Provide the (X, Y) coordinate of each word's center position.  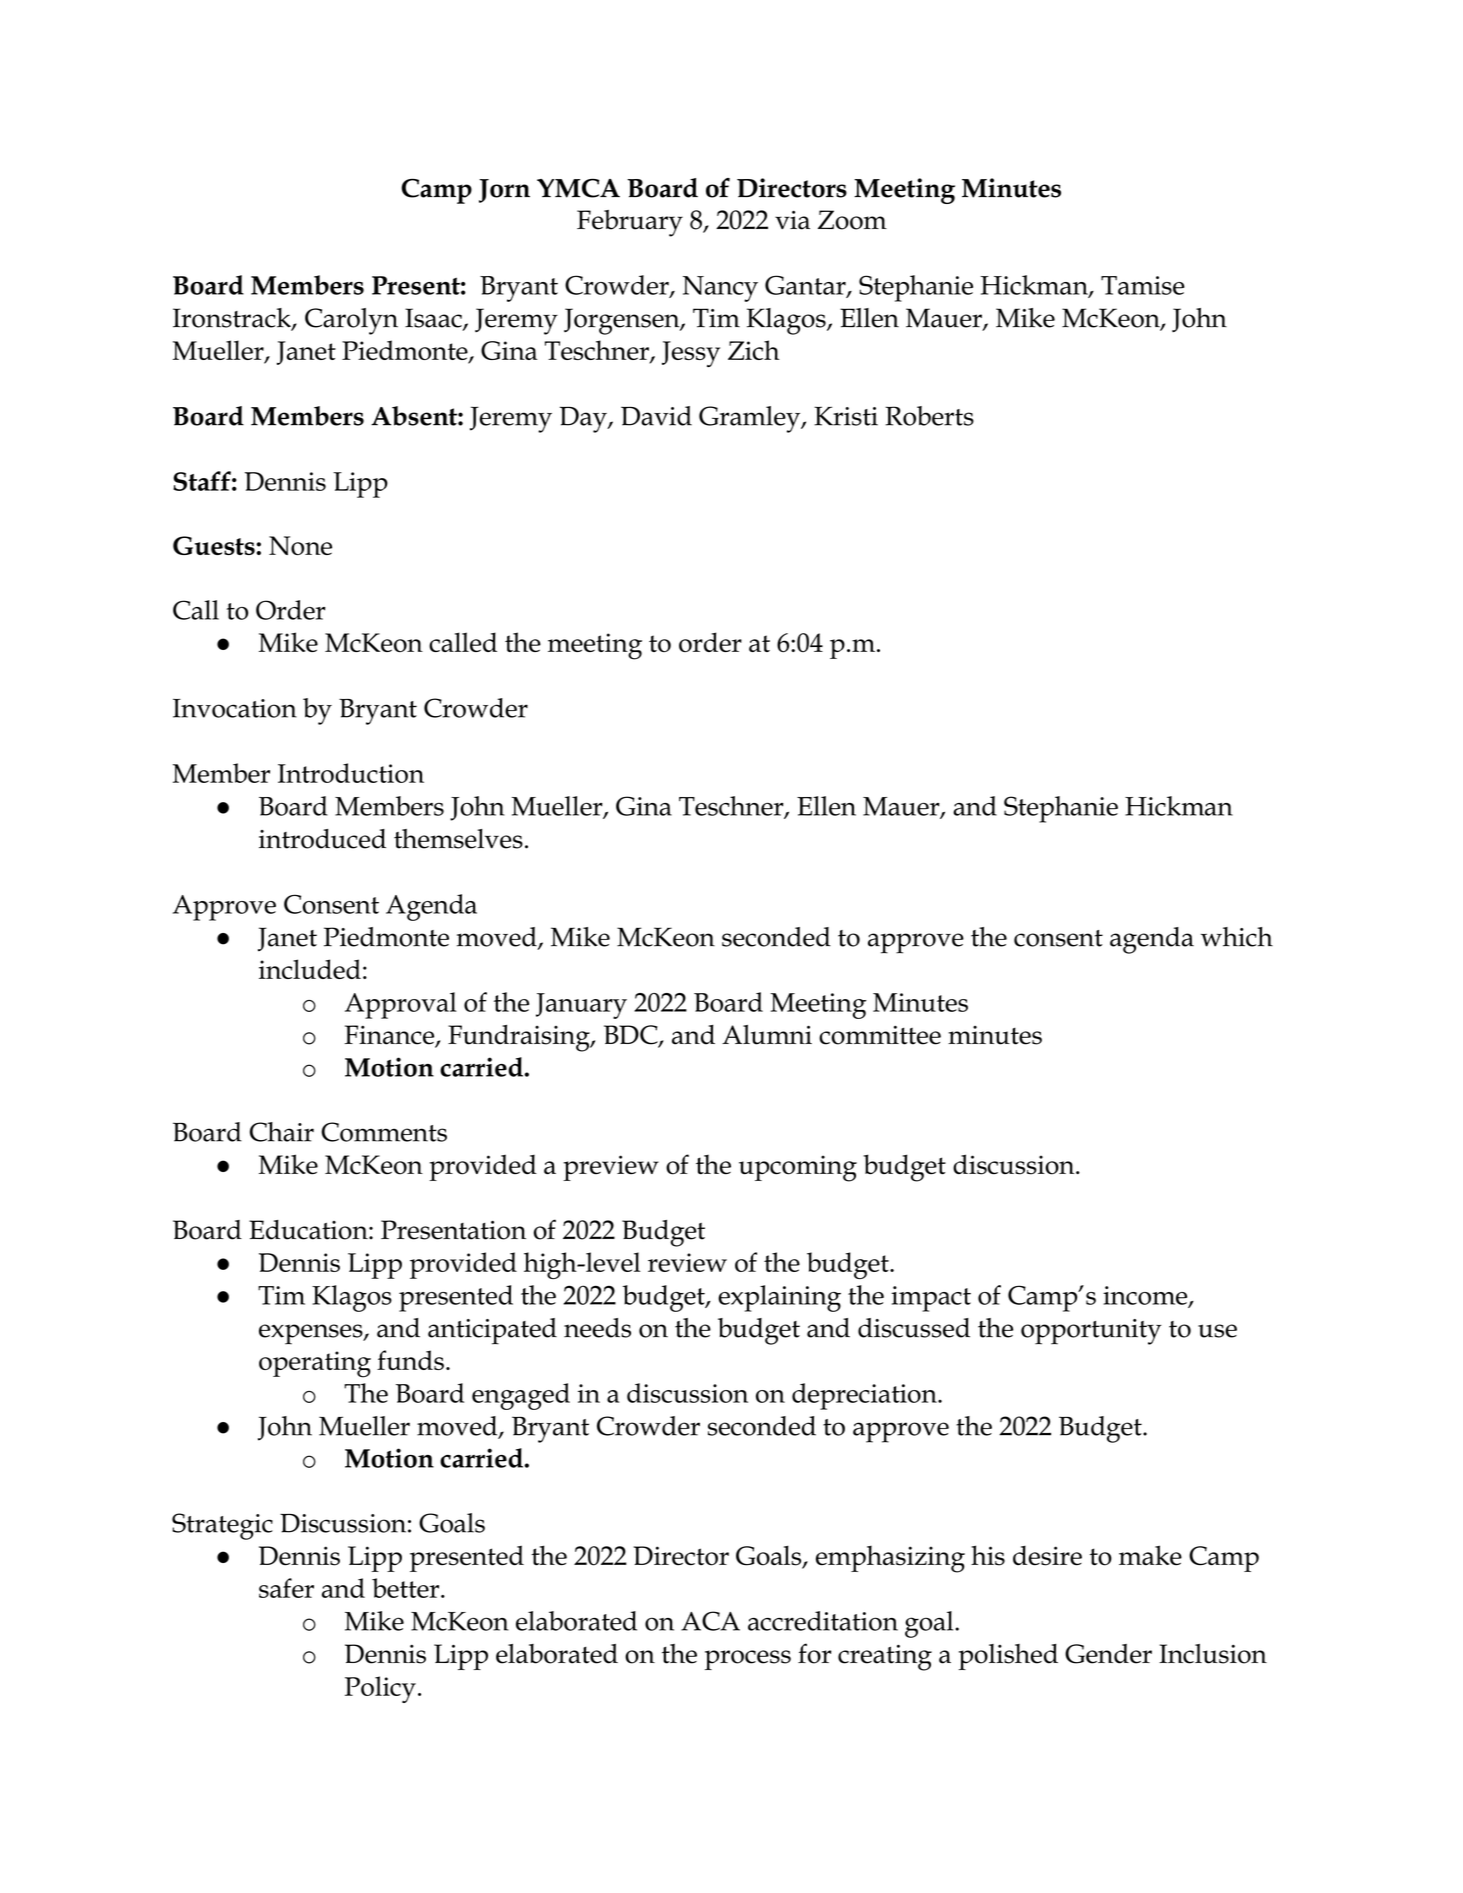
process (748, 1660)
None (300, 545)
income (1146, 1296)
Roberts (929, 416)
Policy (380, 1689)
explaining (779, 1298)
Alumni (767, 1035)
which (1237, 937)
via (792, 220)
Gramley (751, 419)
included (310, 969)
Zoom (852, 220)
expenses (312, 1334)
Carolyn (351, 321)
